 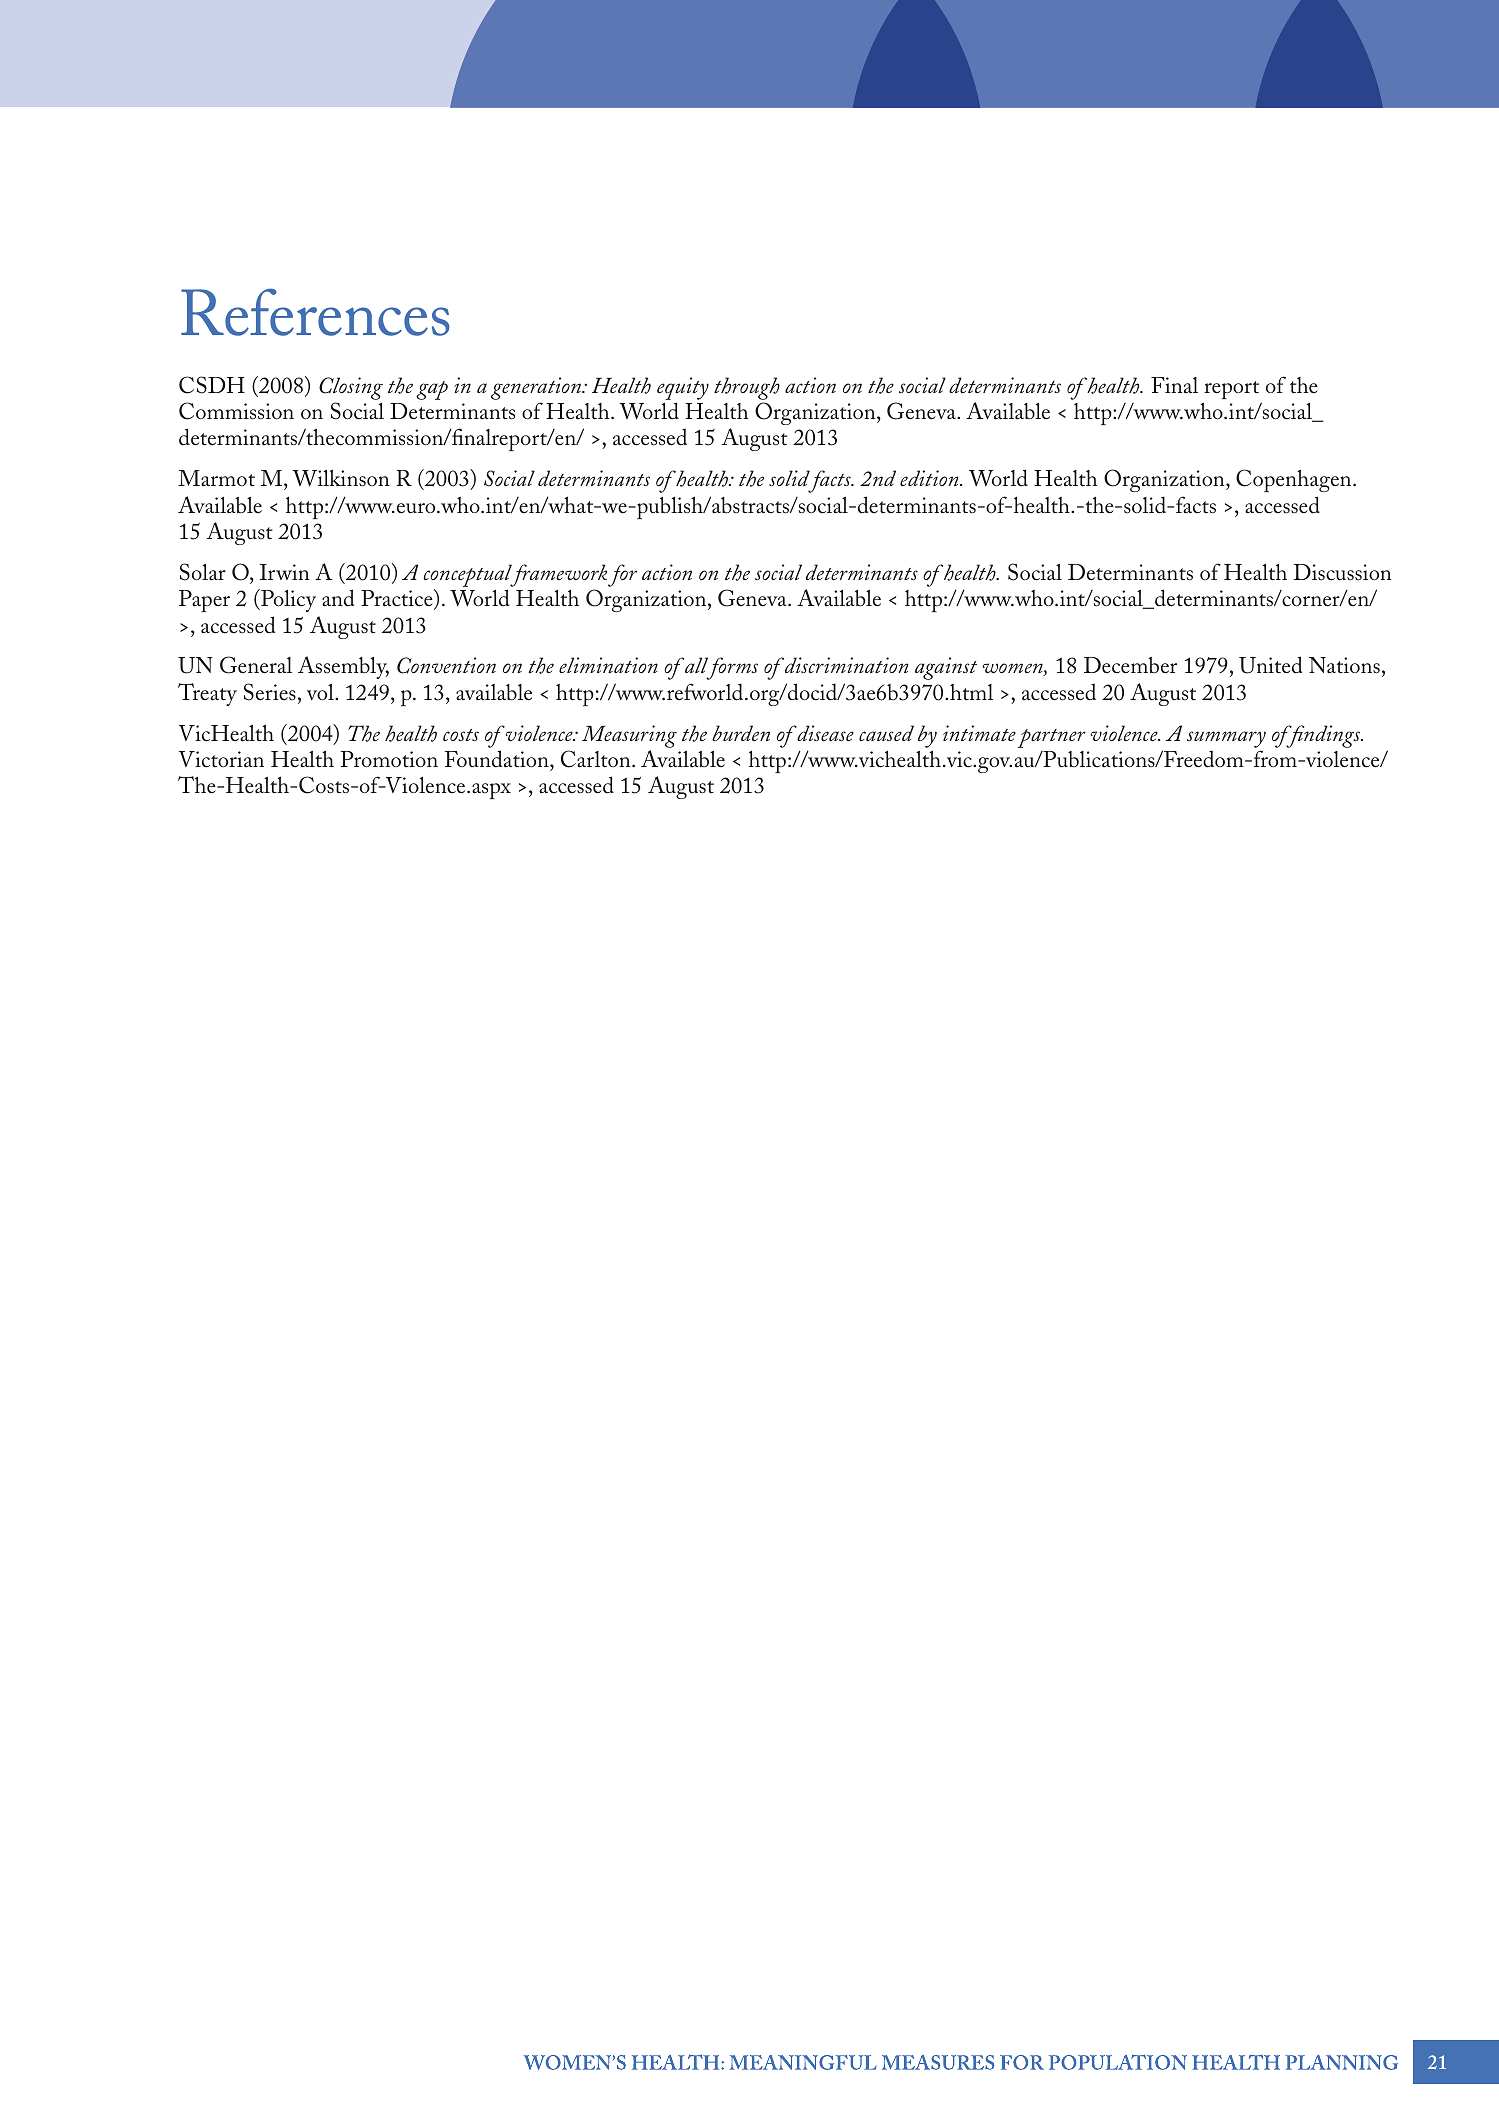 What do you see at coordinates (683, 388) in the screenshot?
I see `equity` at bounding box center [683, 388].
